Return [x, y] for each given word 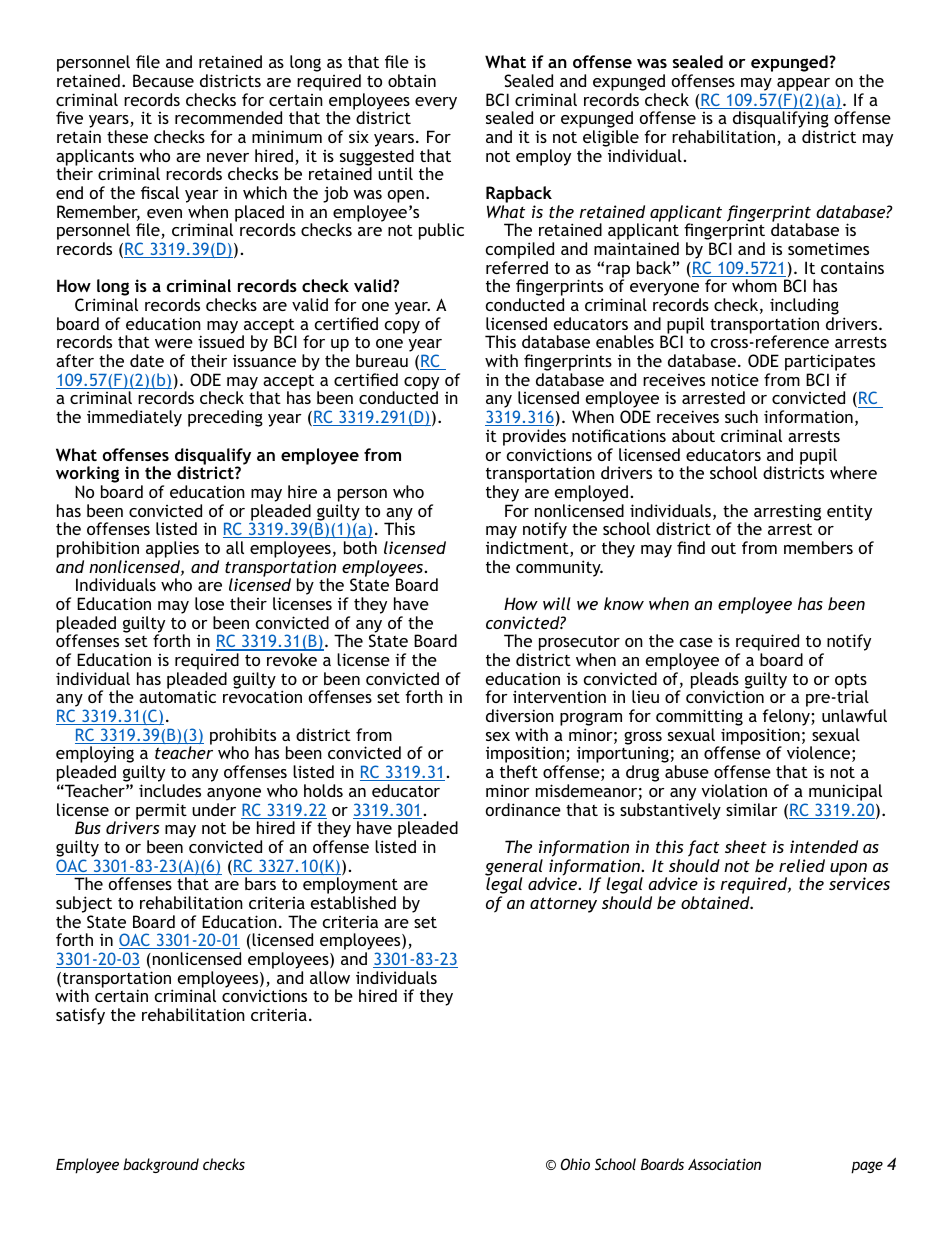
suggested [377, 158]
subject [84, 904]
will [557, 603]
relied [802, 865]
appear [803, 84]
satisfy [80, 1016]
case [696, 642]
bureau [382, 360]
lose [209, 603]
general [514, 868]
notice [735, 380]
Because [163, 80]
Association [724, 1164]
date [147, 360]
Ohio [575, 1164]
